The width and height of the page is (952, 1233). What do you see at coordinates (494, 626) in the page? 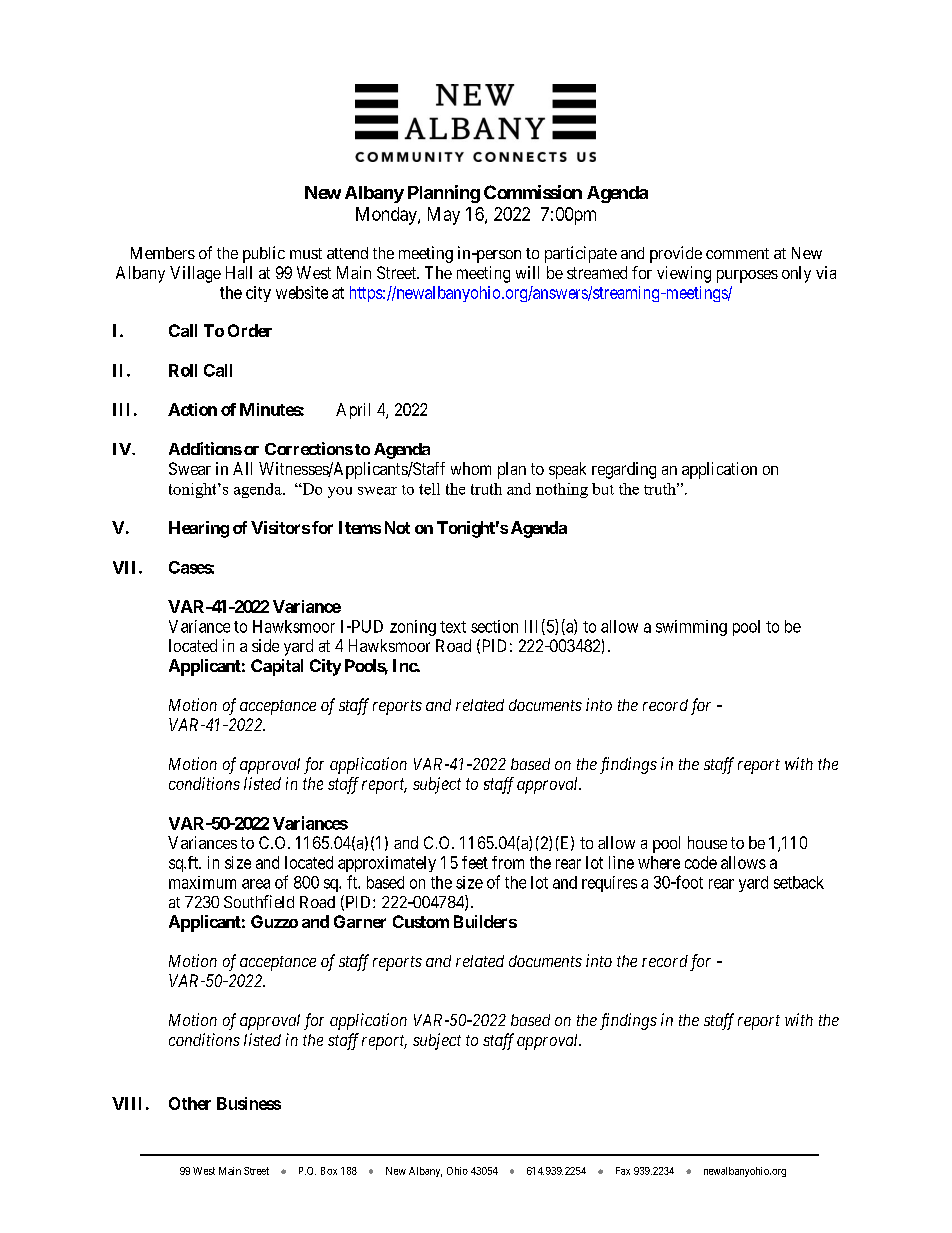
I see `section` at bounding box center [494, 626].
